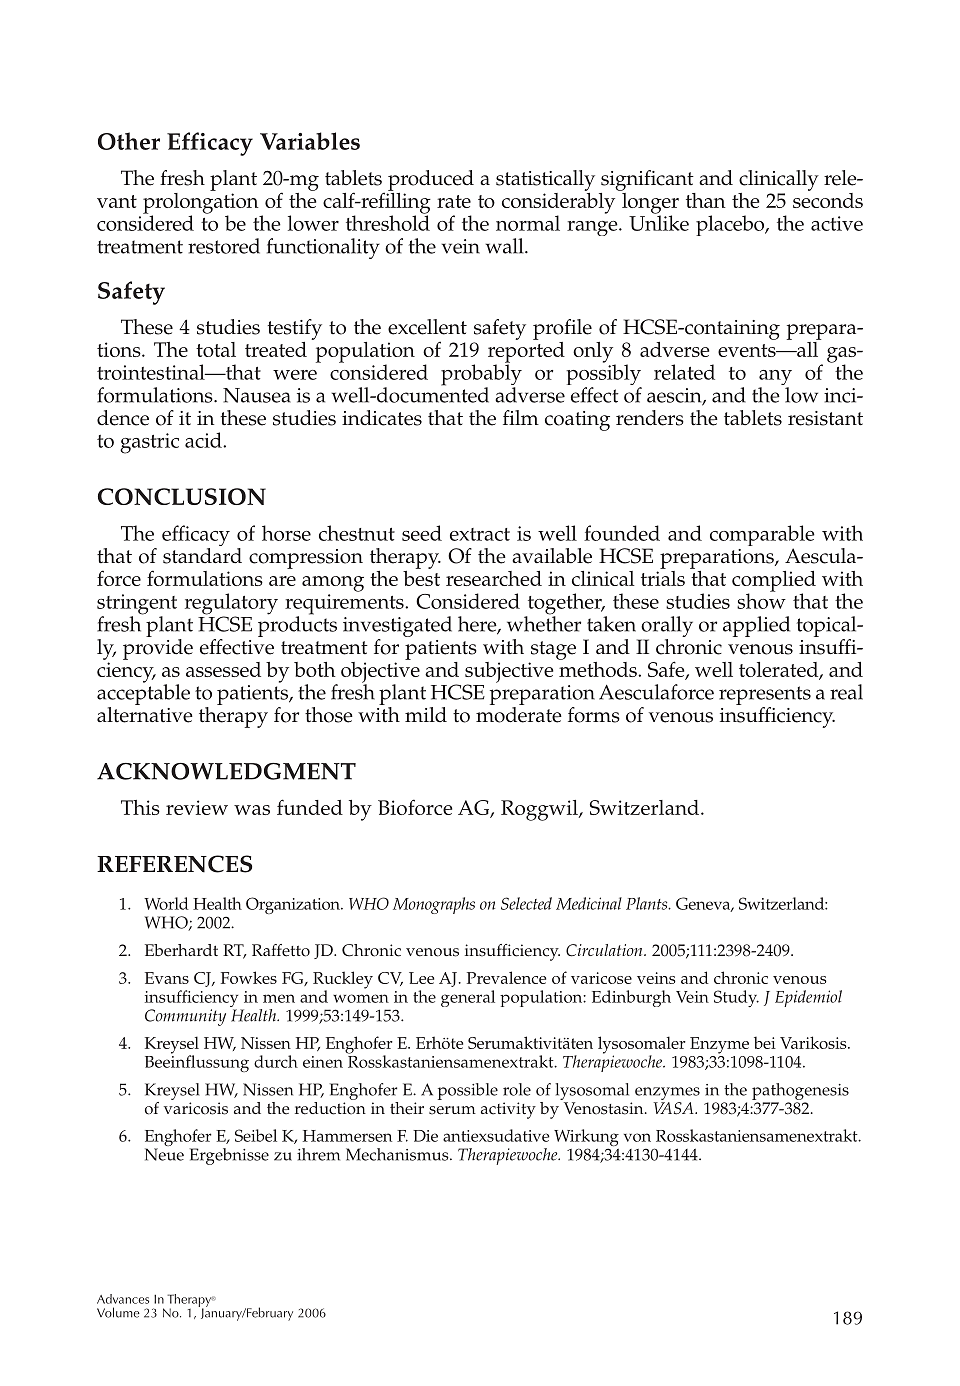  Describe the element at coordinates (508, 1110) in the screenshot. I see `activity` at that location.
